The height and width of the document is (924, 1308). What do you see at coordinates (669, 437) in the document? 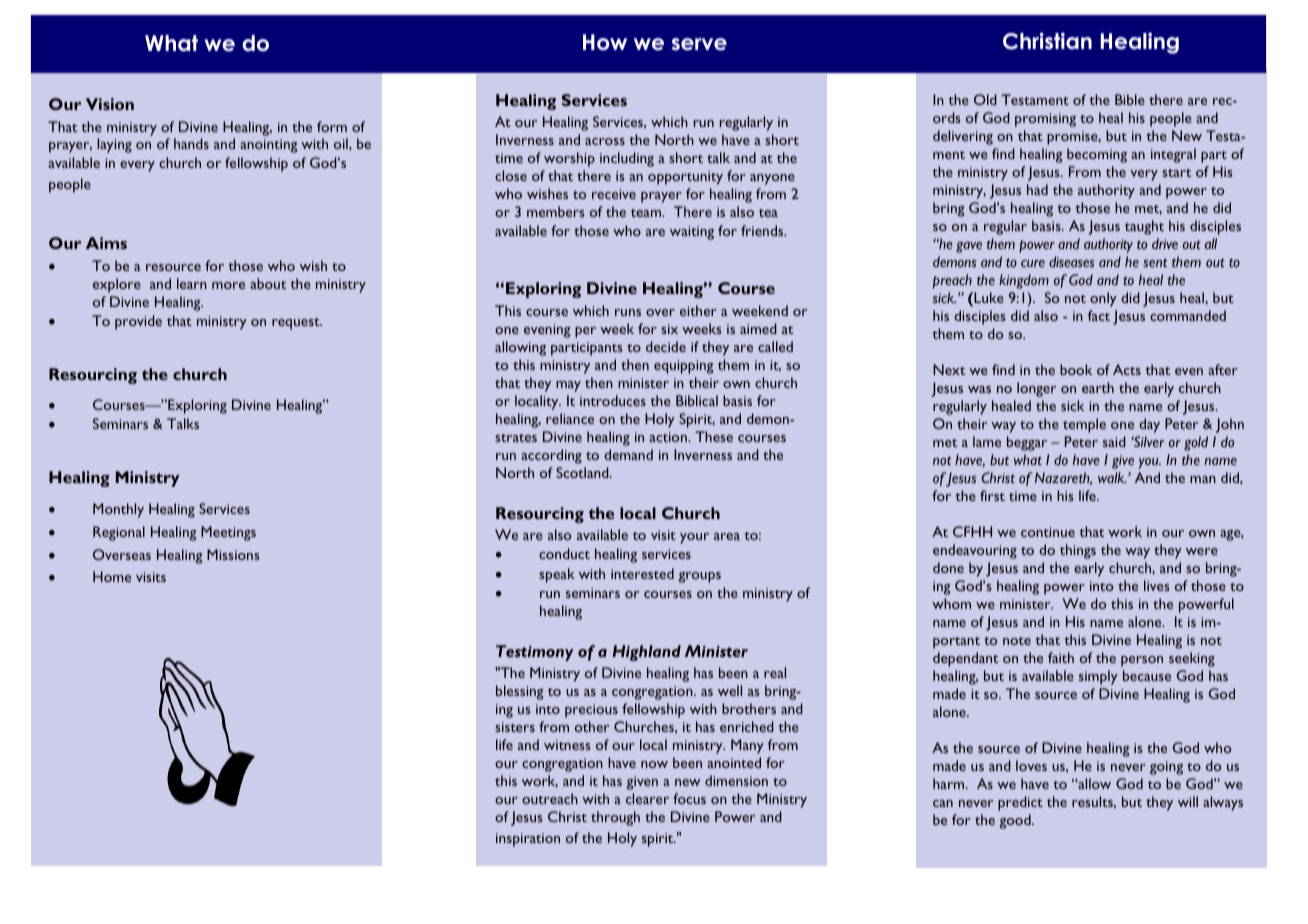
I see `action` at bounding box center [669, 437].
